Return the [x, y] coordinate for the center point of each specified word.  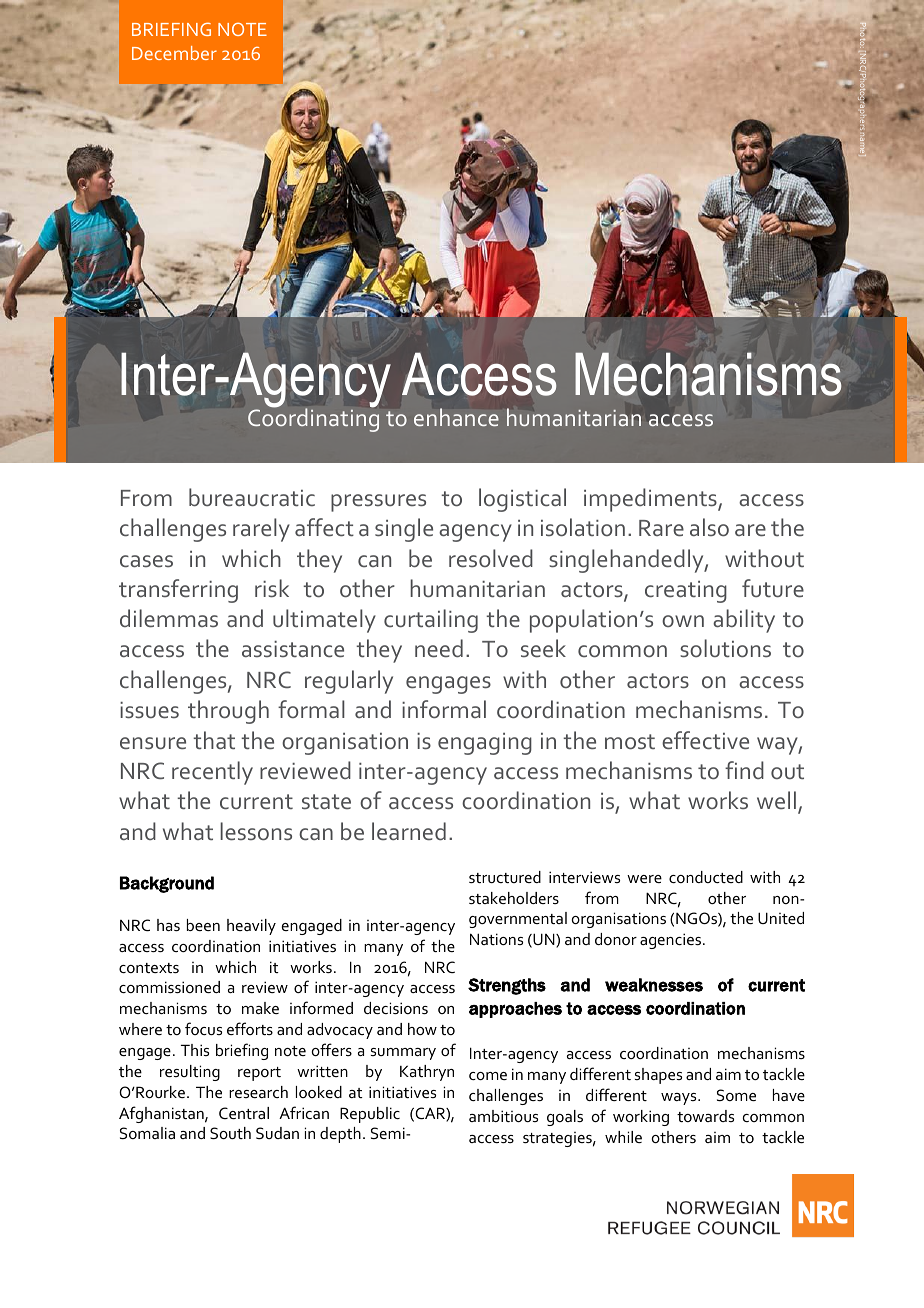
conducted [706, 877]
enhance [456, 417]
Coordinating [313, 419]
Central [244, 1113]
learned [409, 831]
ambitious [503, 1116]
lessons [256, 831]
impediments [651, 500]
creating [686, 592]
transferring [178, 591]
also [709, 527]
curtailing [431, 621]
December [174, 53]
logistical [522, 500]
